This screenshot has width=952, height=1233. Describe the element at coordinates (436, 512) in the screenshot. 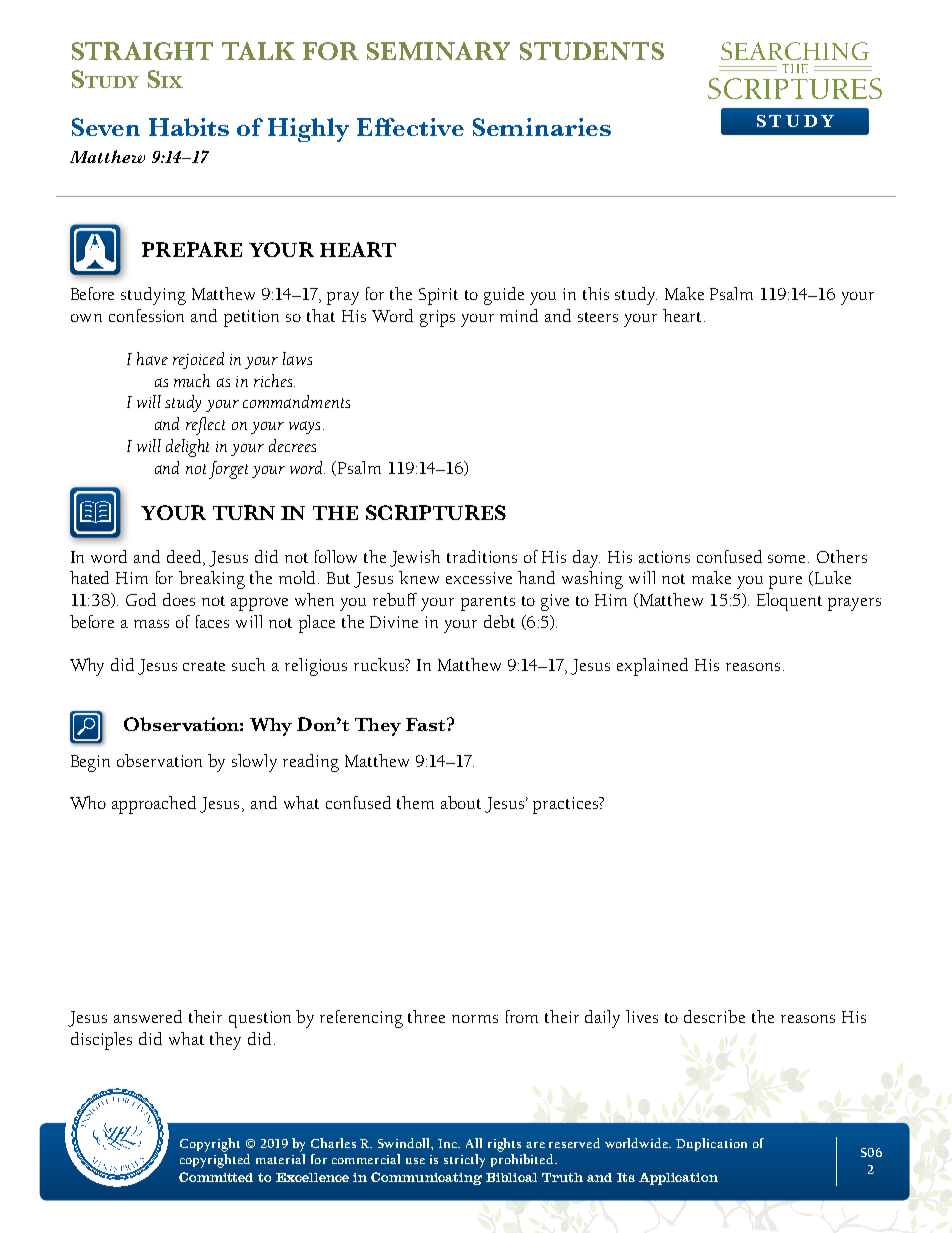

I see `SCRIPTURES` at that location.
